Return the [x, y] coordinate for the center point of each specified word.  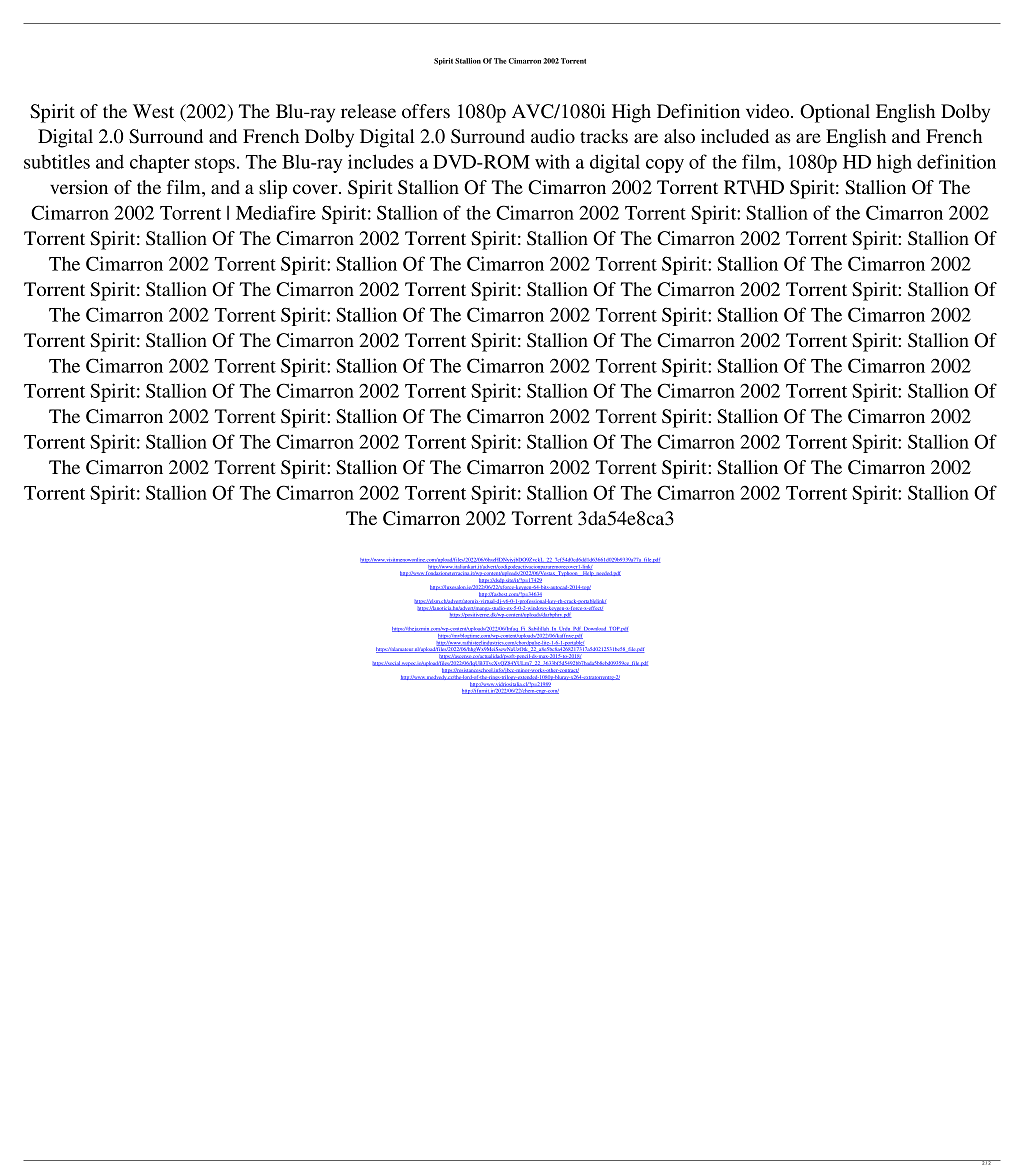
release [368, 111]
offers [426, 111]
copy [665, 166]
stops [215, 165]
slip [273, 189]
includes [381, 161]
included [735, 136]
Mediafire [276, 212]
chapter [160, 163]
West [153, 111]
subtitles [57, 161]
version [79, 187]
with [552, 161]
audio [553, 136]
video [769, 111]
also [679, 136]
